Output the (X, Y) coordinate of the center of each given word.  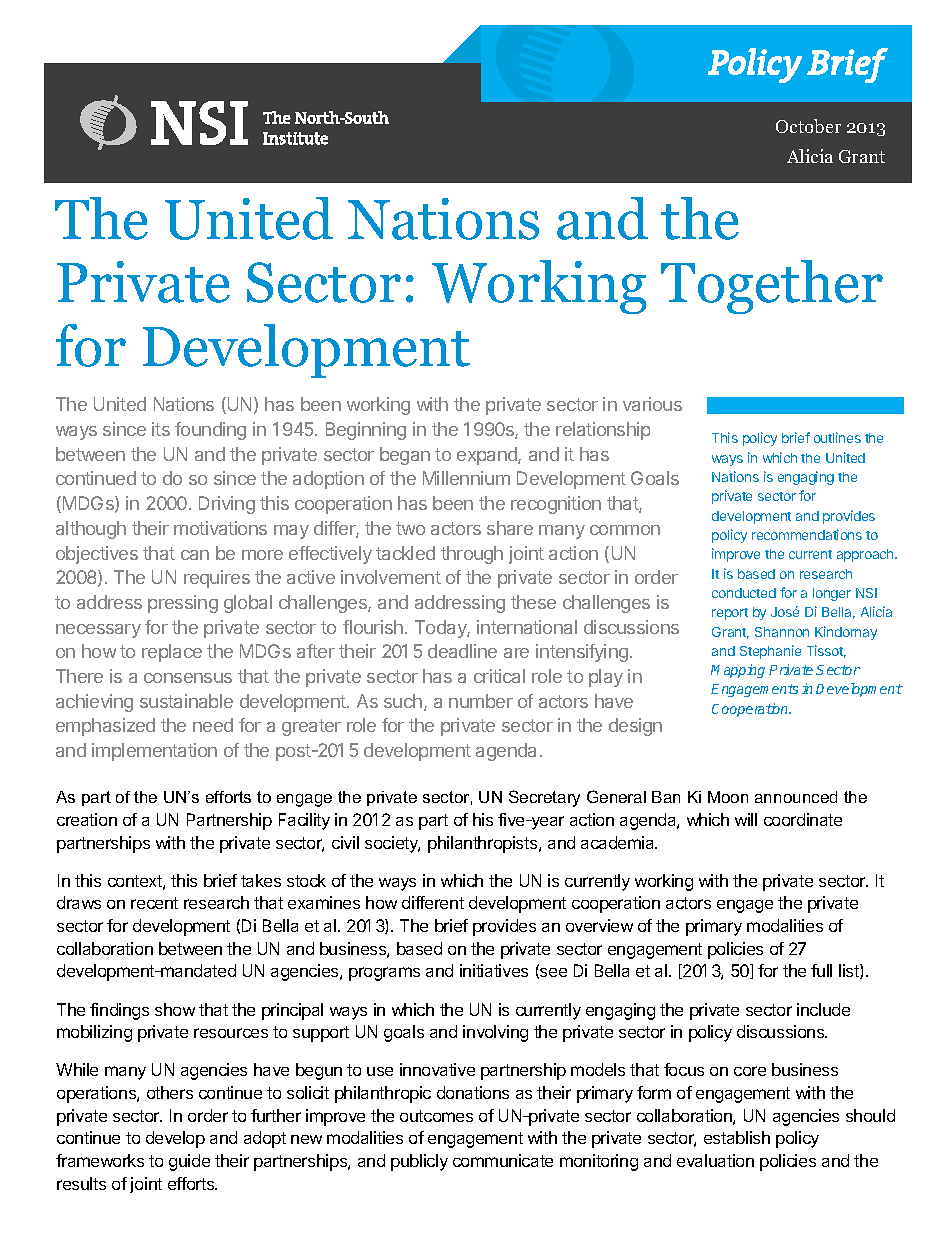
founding (210, 431)
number (481, 701)
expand (488, 456)
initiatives (494, 970)
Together (772, 287)
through (472, 555)
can (195, 555)
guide (189, 1162)
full (821, 970)
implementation (154, 752)
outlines (837, 437)
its (161, 429)
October (808, 126)
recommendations (807, 534)
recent (154, 903)
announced (796, 797)
